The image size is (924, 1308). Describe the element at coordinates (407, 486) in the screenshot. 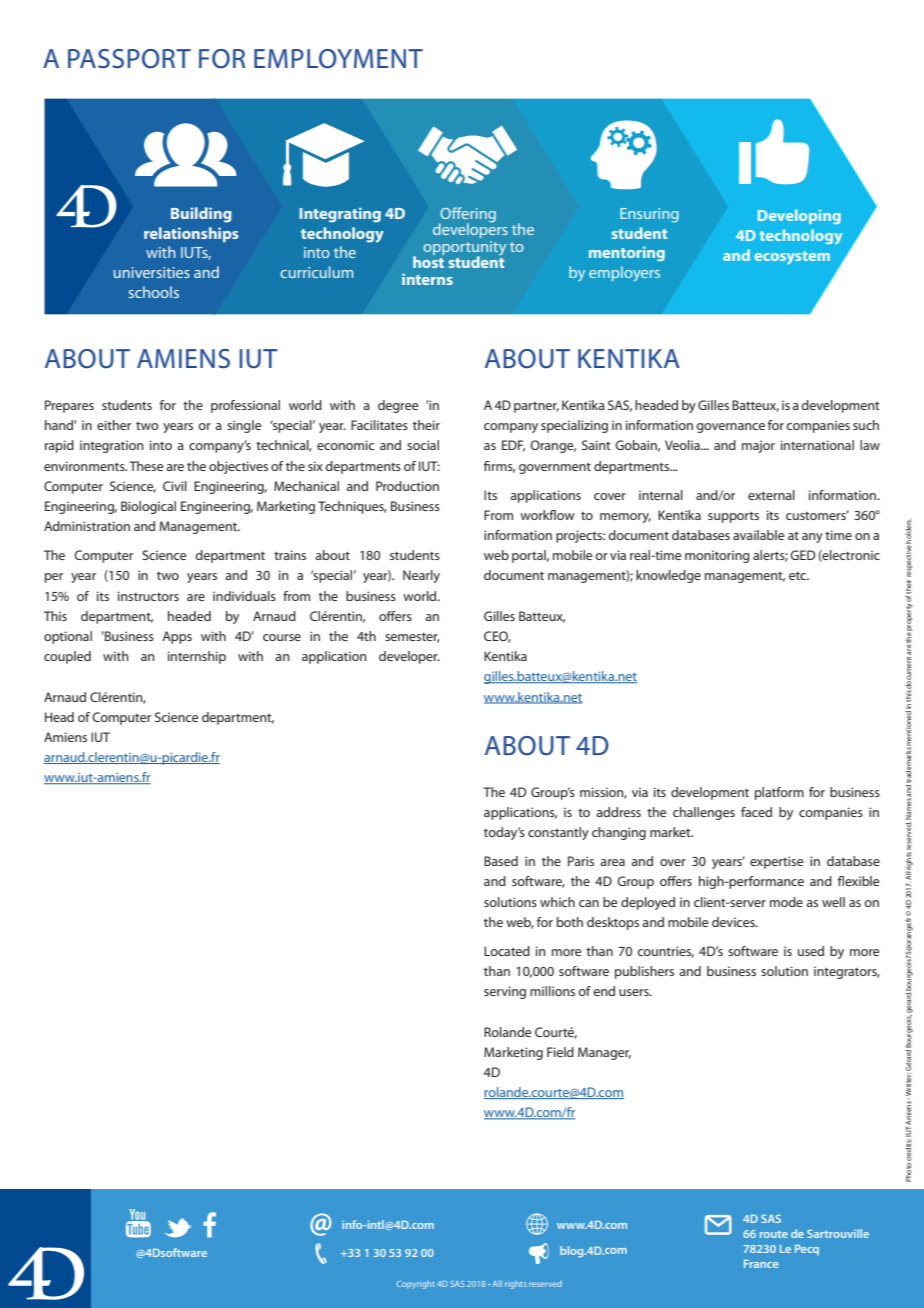

I see `Production` at that location.
